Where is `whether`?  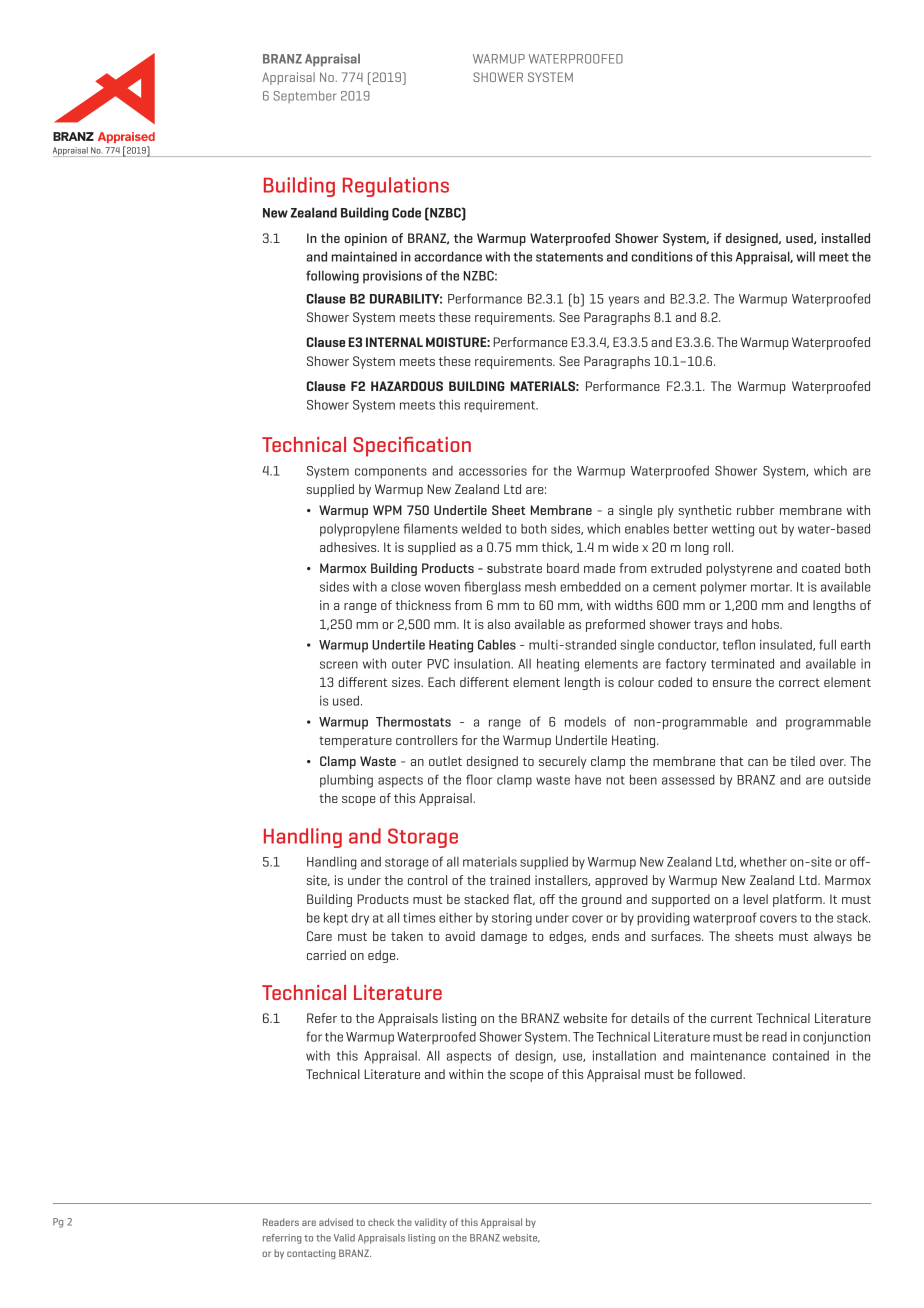 whether is located at coordinates (763, 861).
